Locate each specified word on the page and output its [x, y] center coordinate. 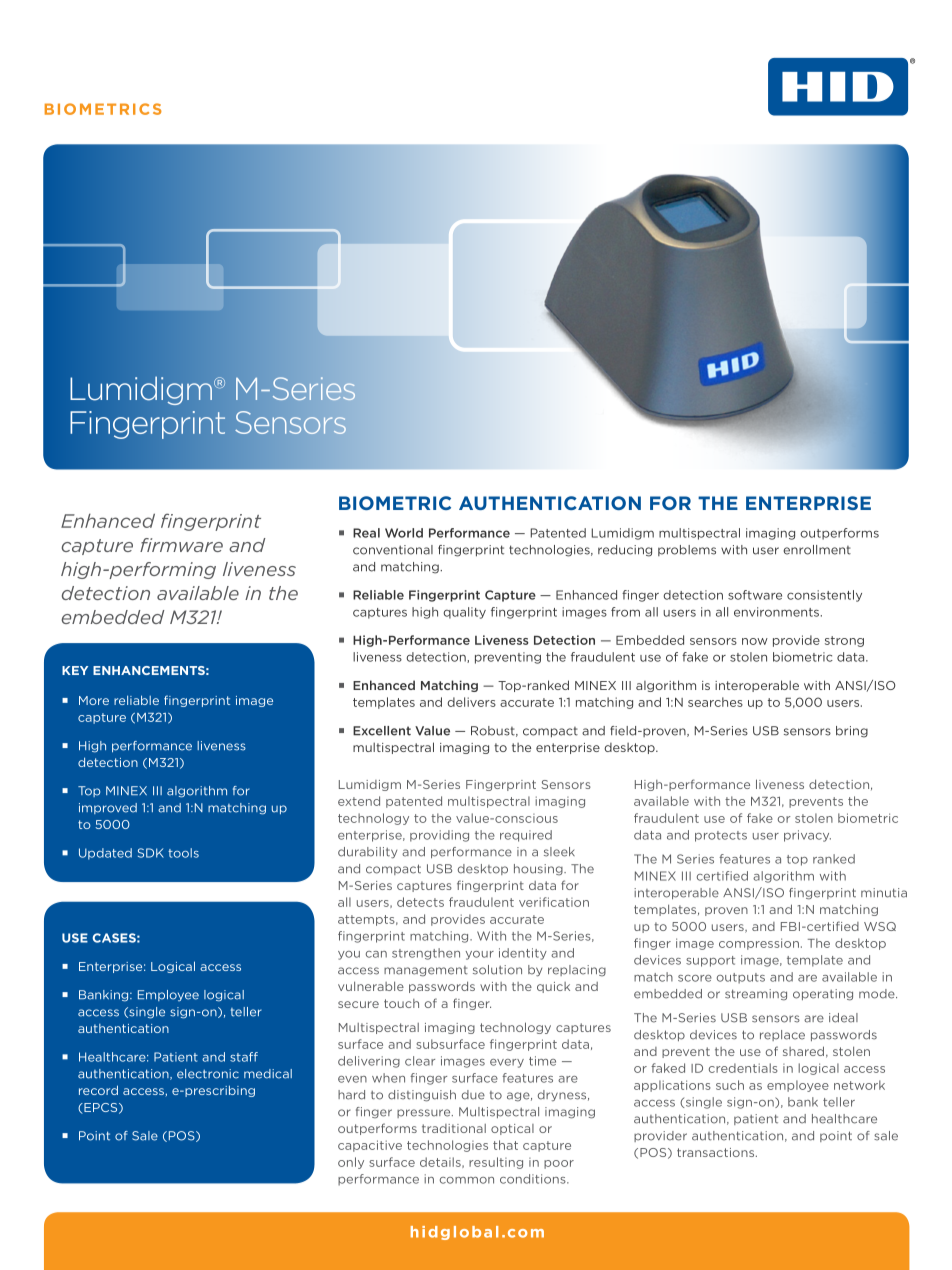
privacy [807, 836]
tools [183, 853]
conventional [393, 550]
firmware [181, 545]
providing [439, 836]
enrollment [817, 550]
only [351, 1163]
